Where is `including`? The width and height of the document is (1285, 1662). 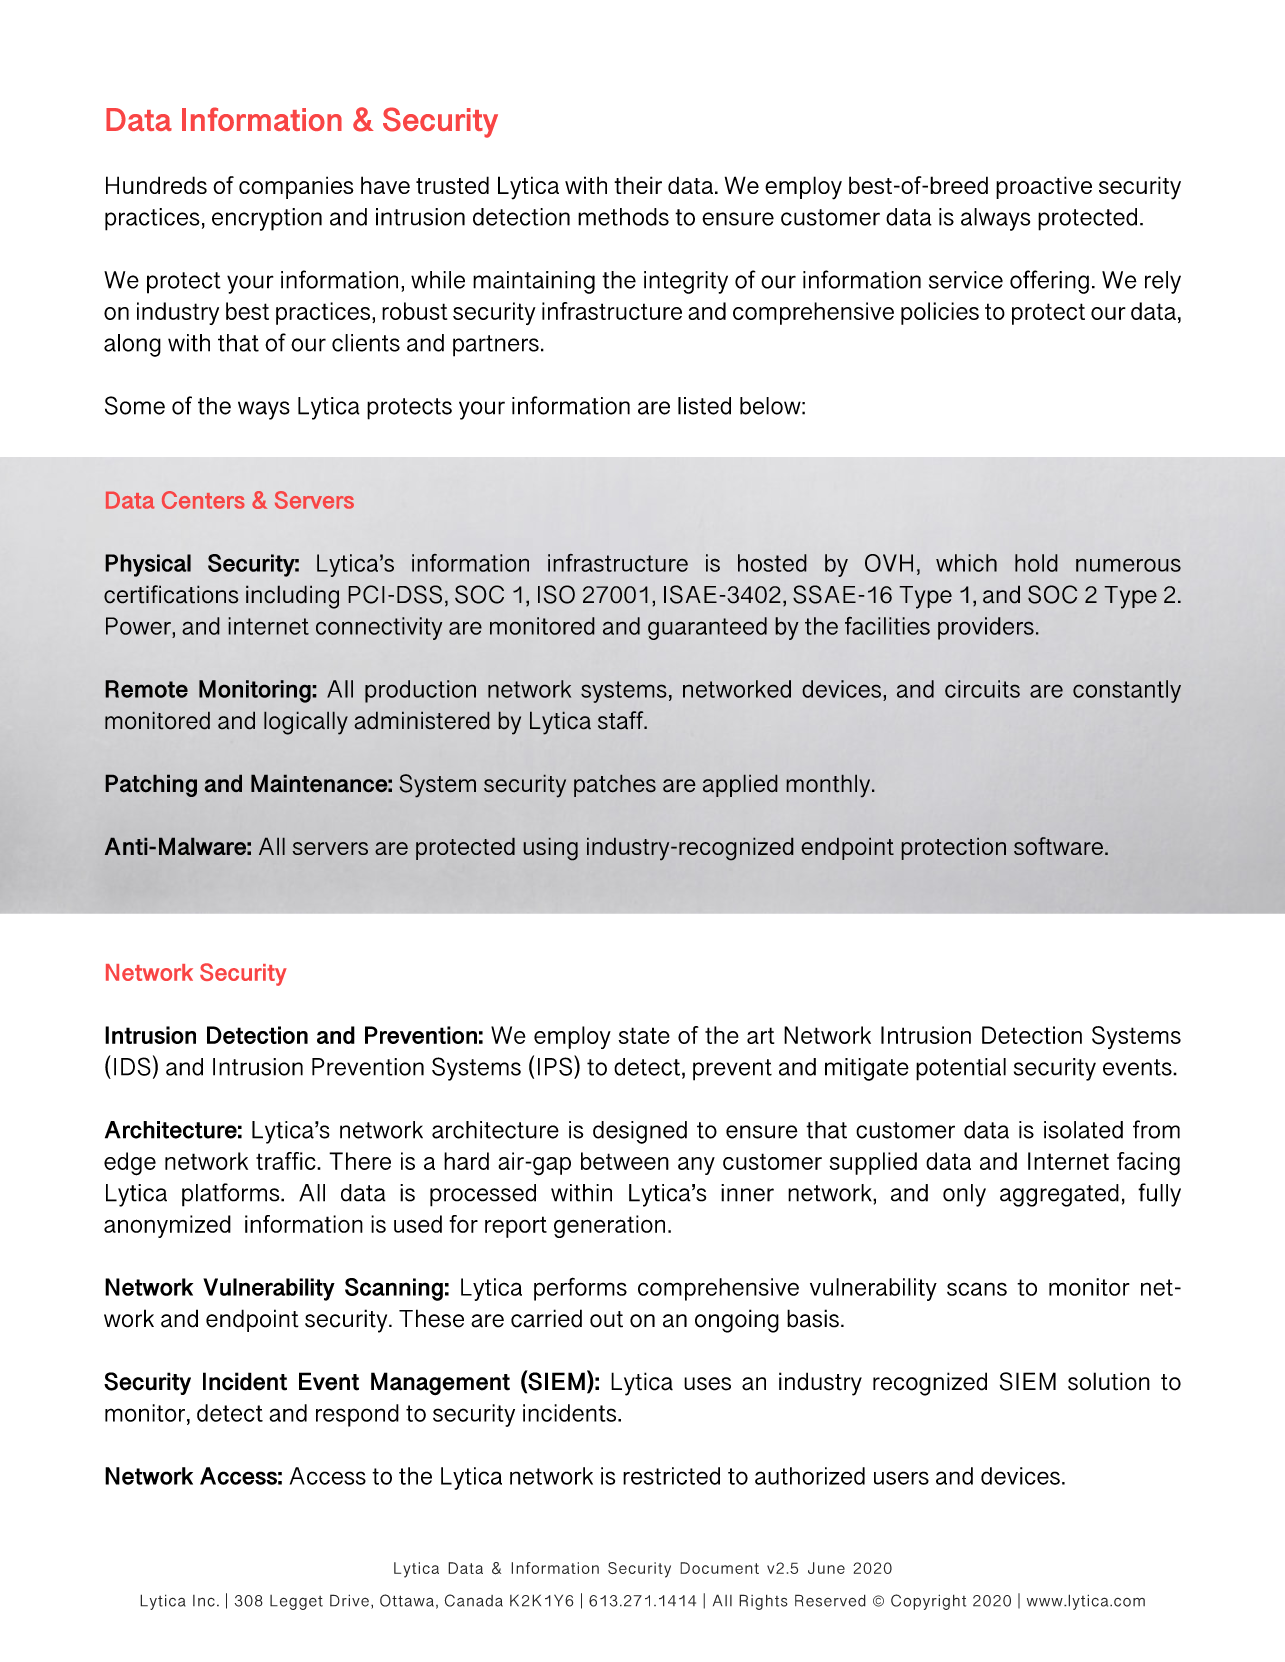 including is located at coordinates (292, 597).
